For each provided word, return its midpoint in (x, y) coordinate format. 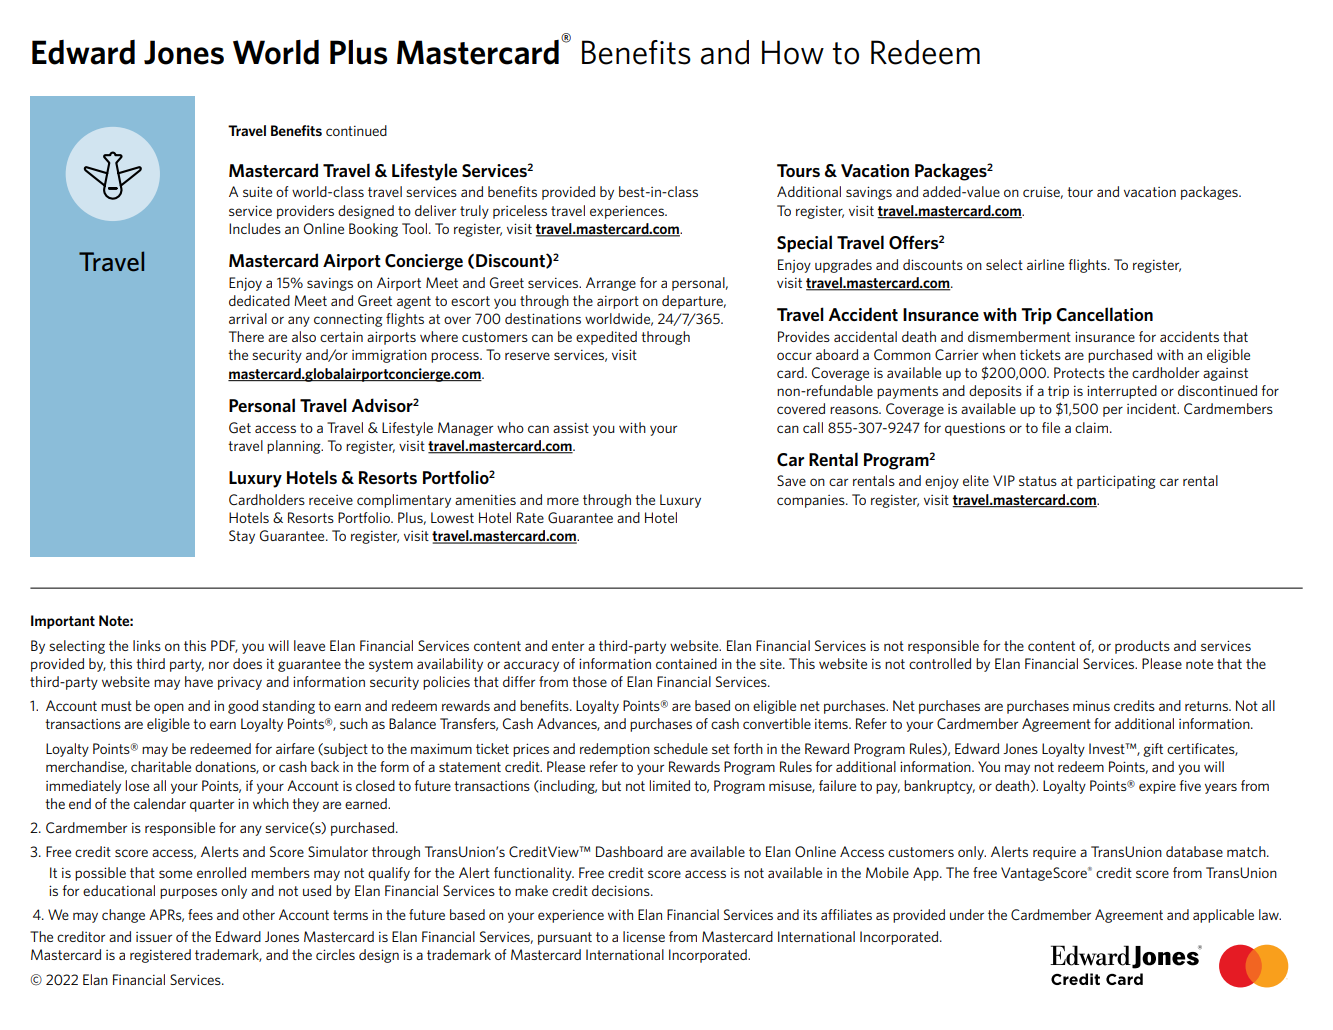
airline (1045, 264)
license (644, 936)
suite (257, 191)
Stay (242, 537)
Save (791, 480)
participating (1116, 482)
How (793, 52)
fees (200, 914)
